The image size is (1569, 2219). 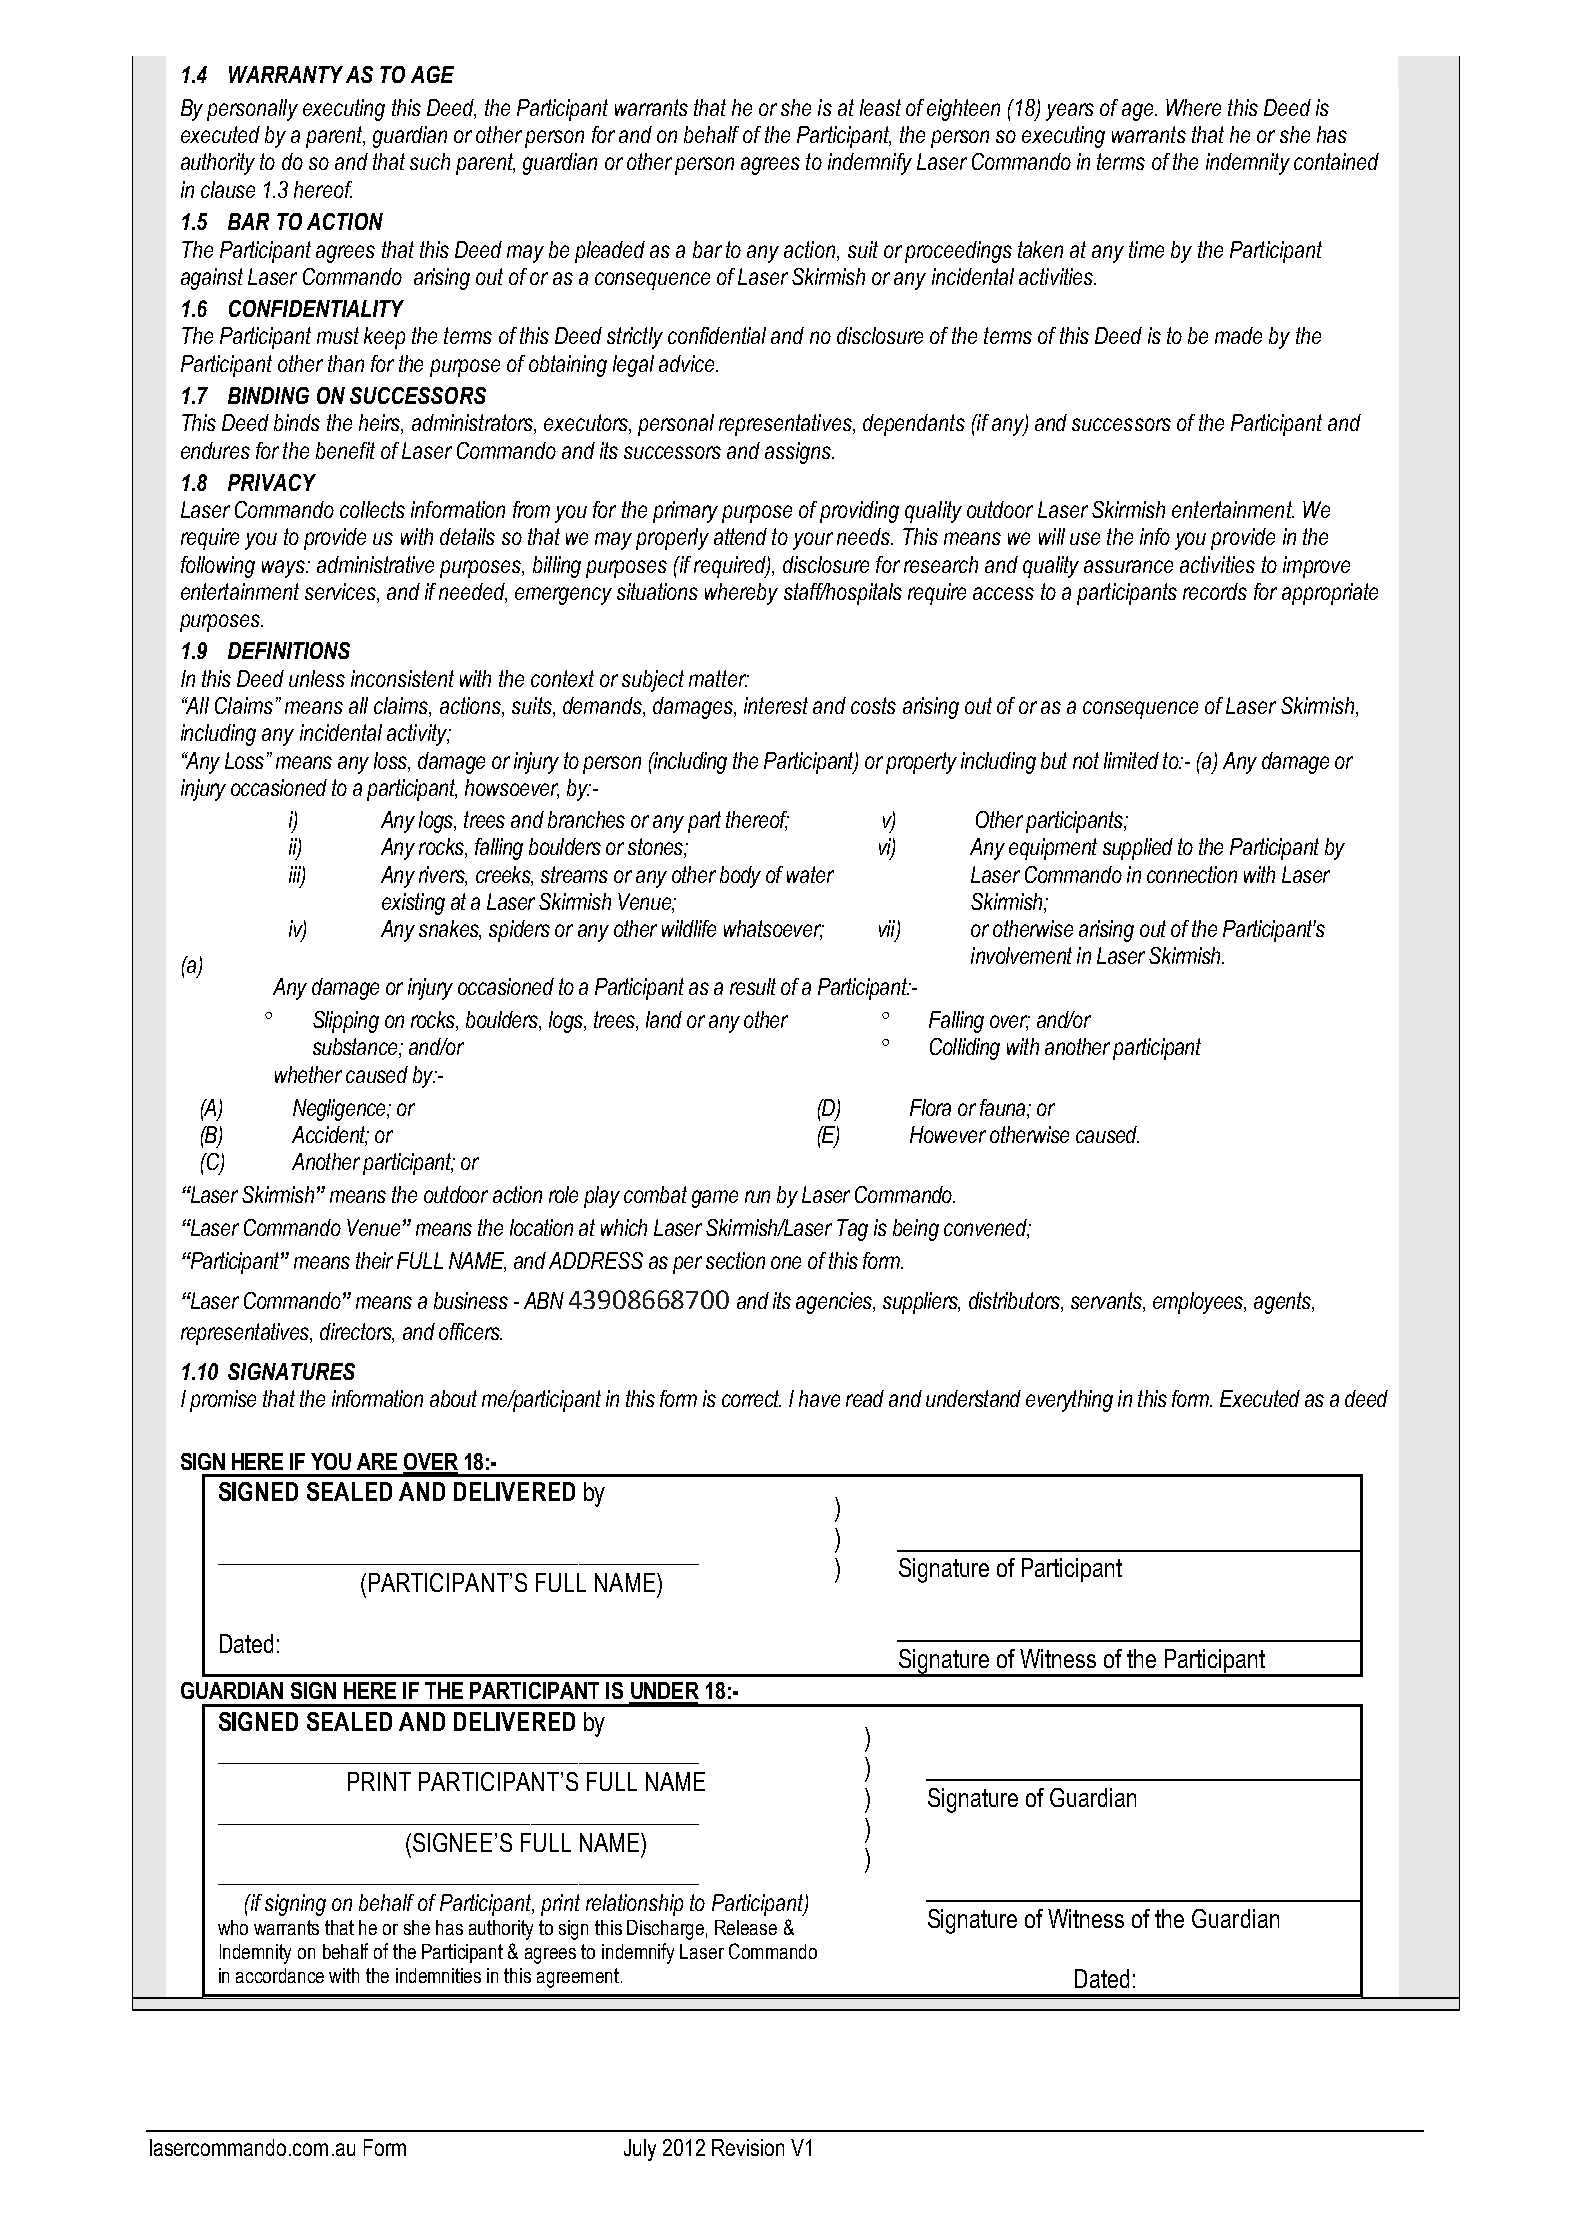 I want to click on correct, so click(x=751, y=1398).
